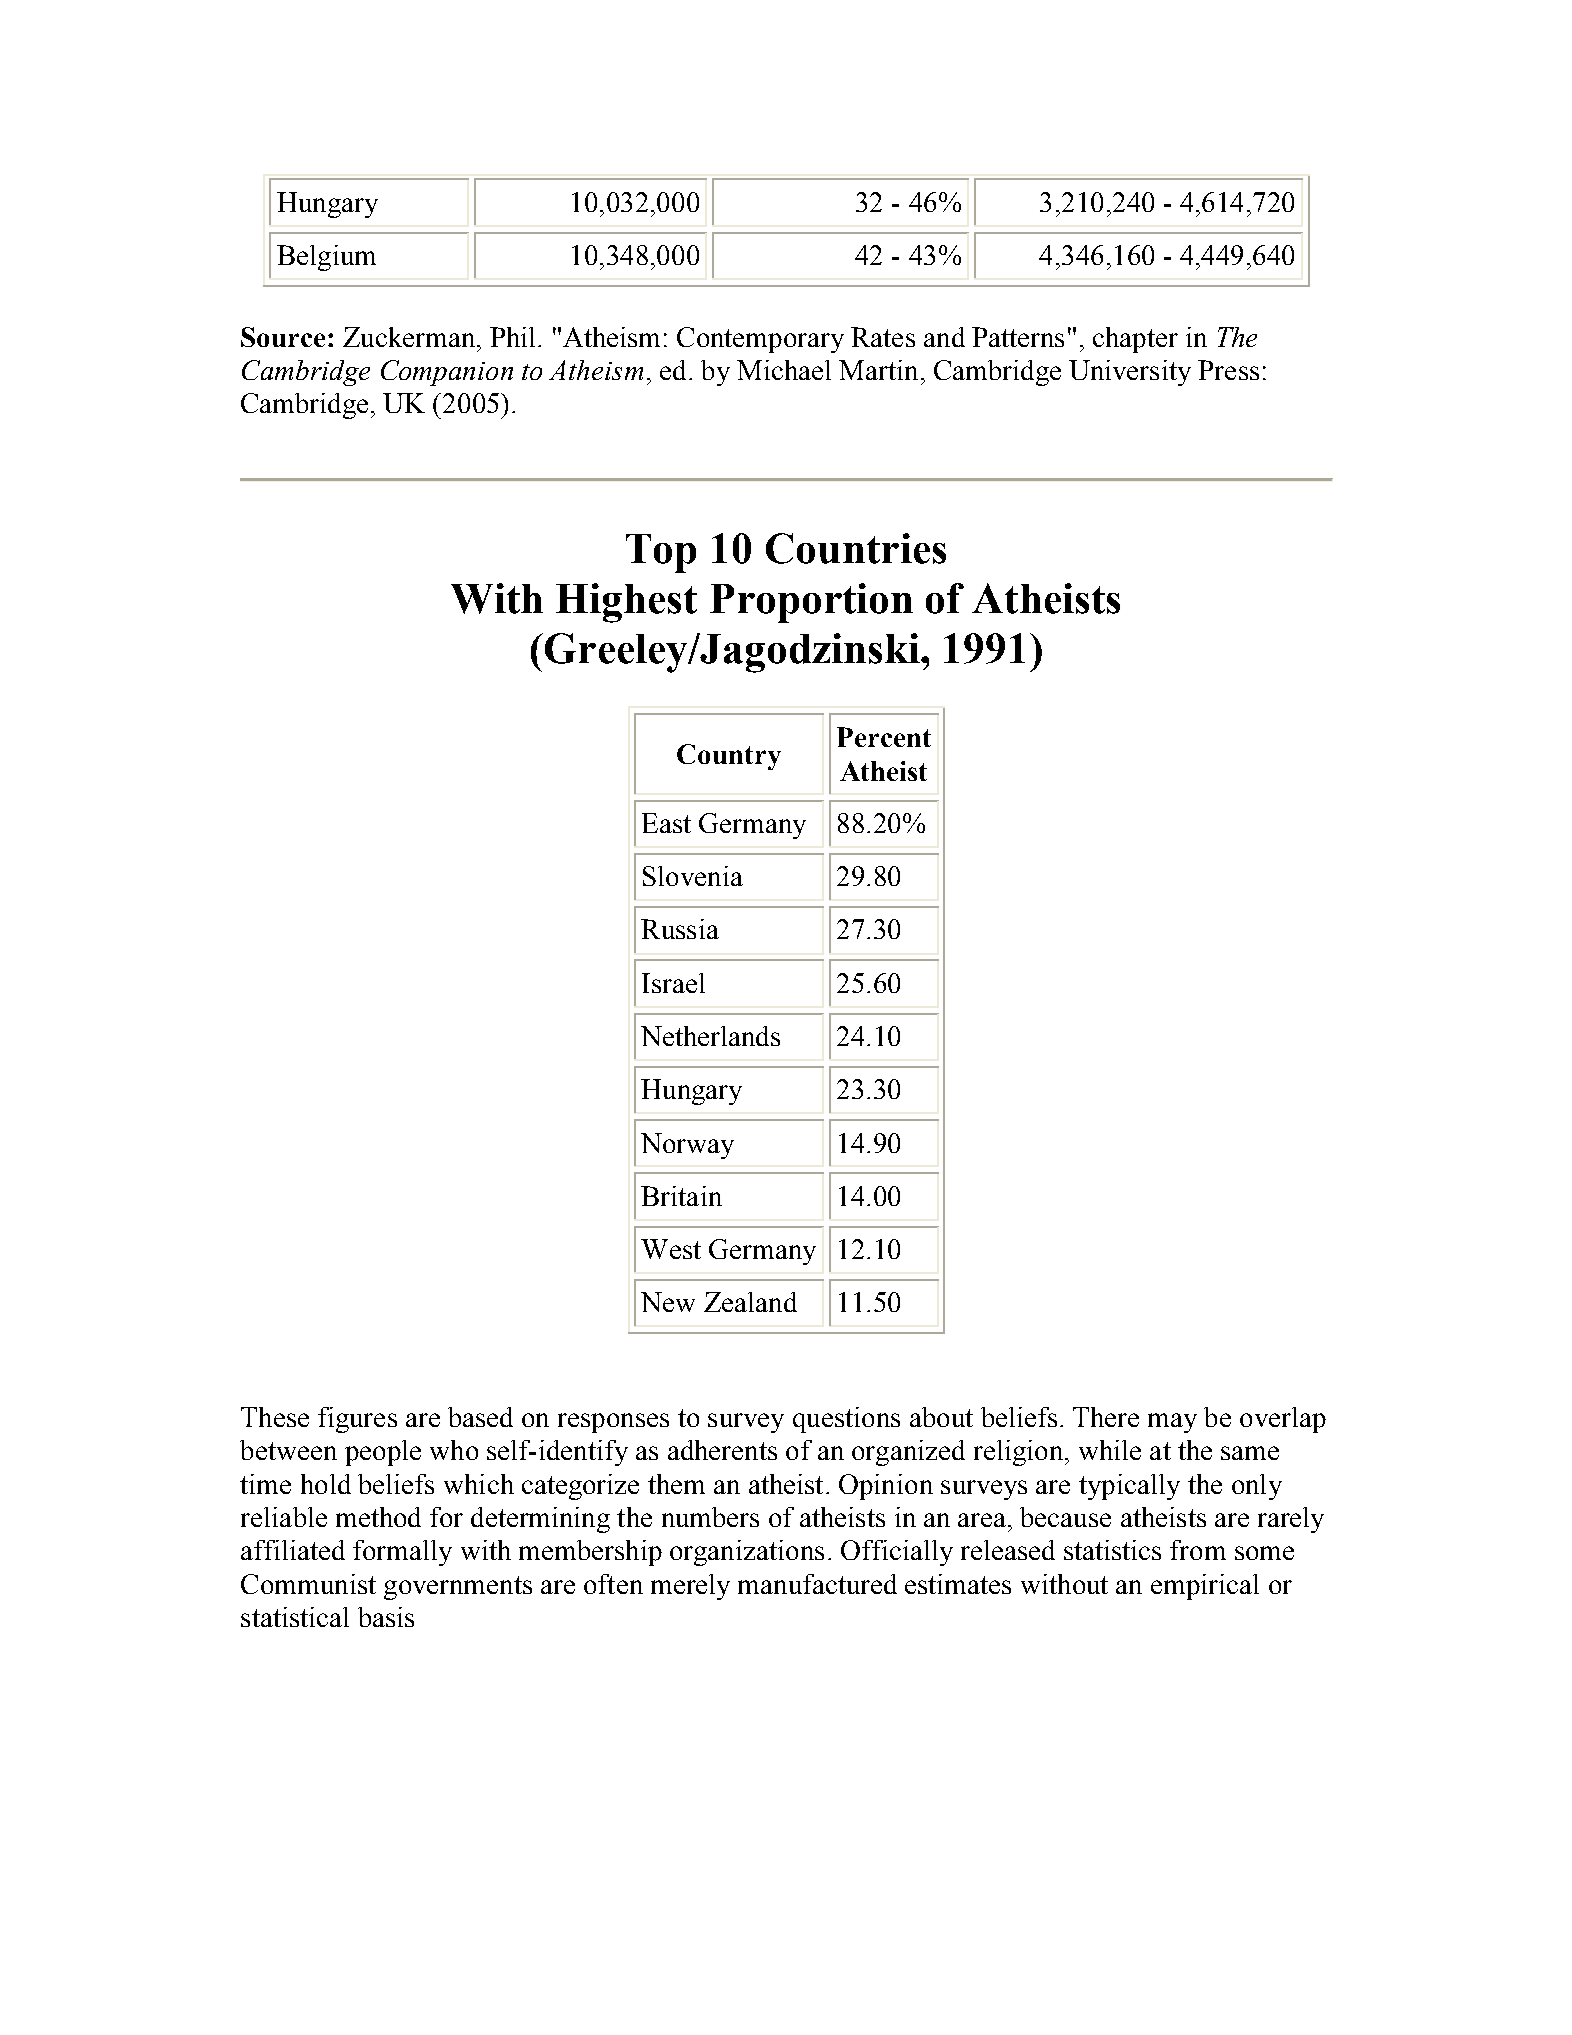  Describe the element at coordinates (1135, 340) in the screenshot. I see `chapter` at that location.
